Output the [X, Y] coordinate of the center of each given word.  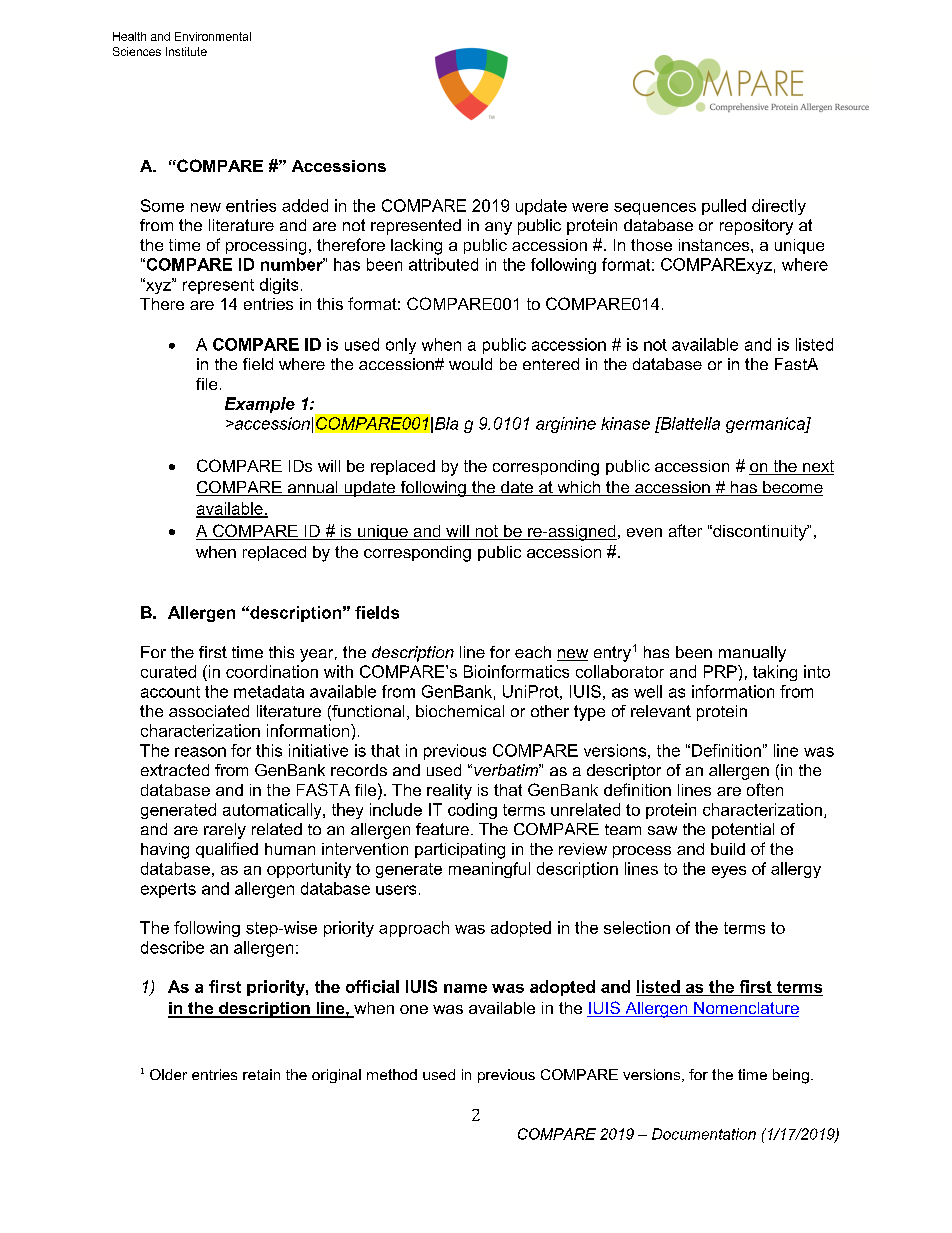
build [728, 849]
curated [168, 671]
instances [715, 245]
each [533, 652]
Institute [186, 51]
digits [279, 286]
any [498, 228]
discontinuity [760, 533]
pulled [724, 207]
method [392, 1074]
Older [168, 1074]
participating [460, 851]
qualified [227, 850]
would [470, 364]
